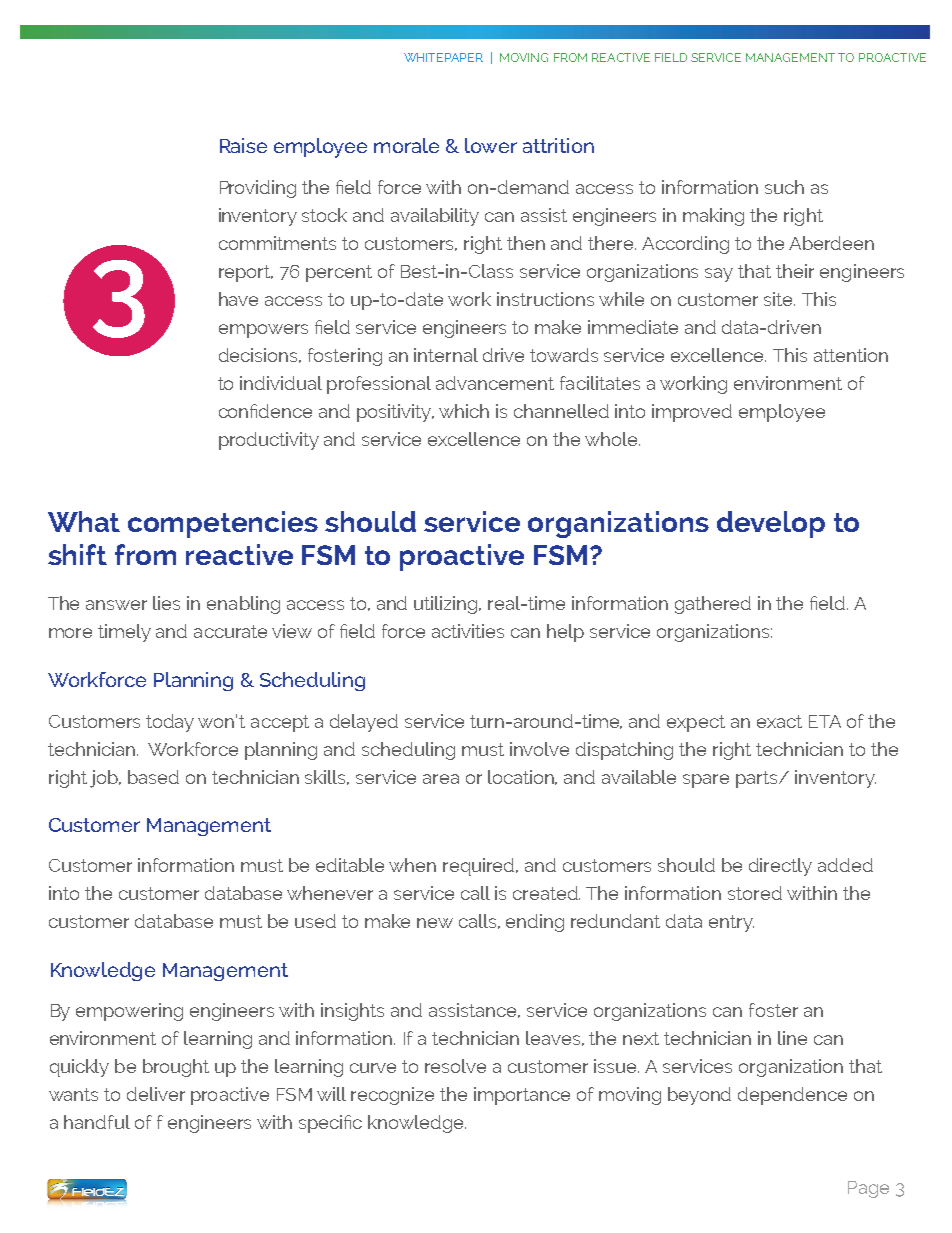 The image size is (952, 1233). Describe the element at coordinates (443, 57) in the image. I see `WHITEPAPER` at that location.
